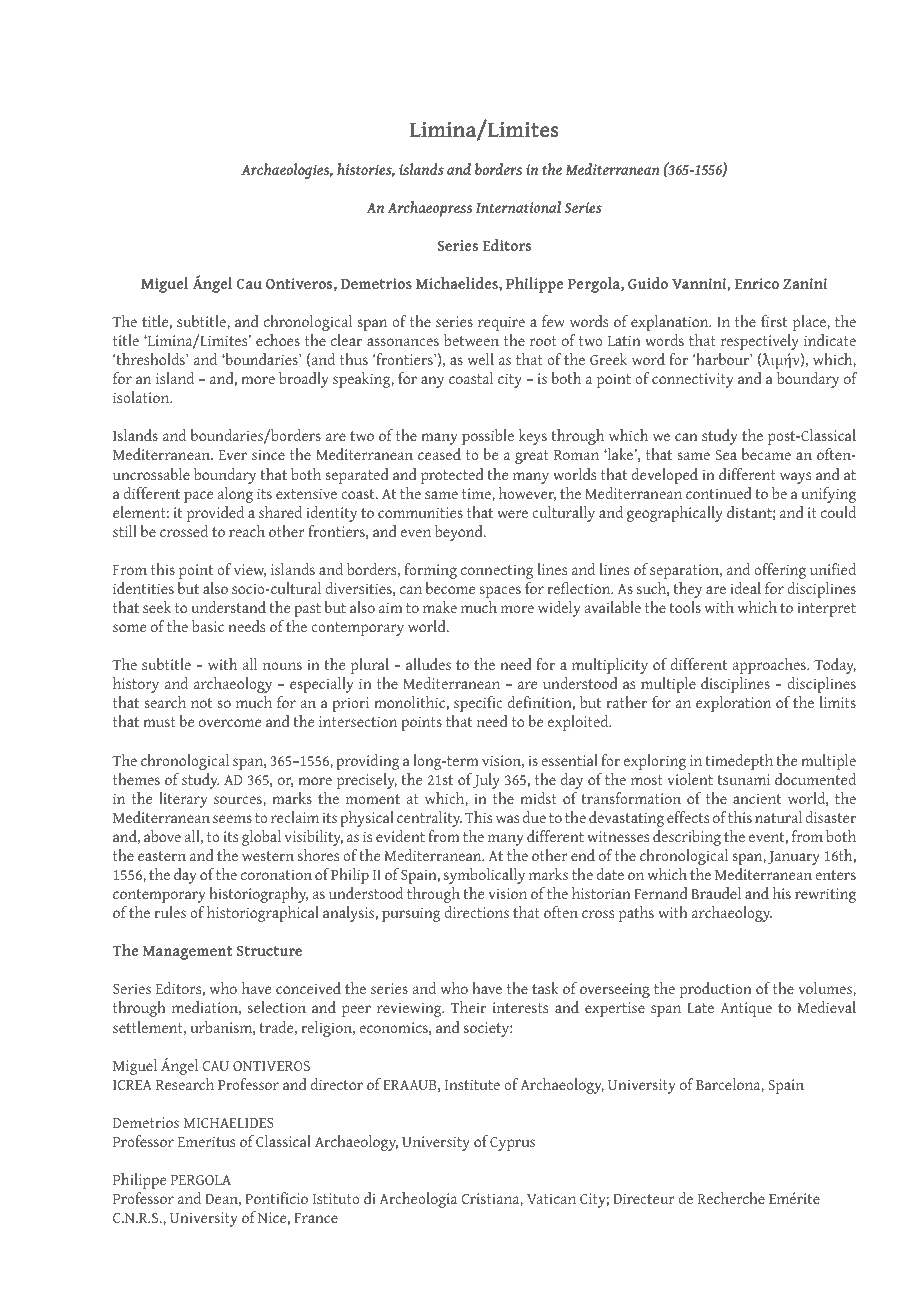  What do you see at coordinates (512, 1144) in the page?
I see `Cyprus` at bounding box center [512, 1144].
